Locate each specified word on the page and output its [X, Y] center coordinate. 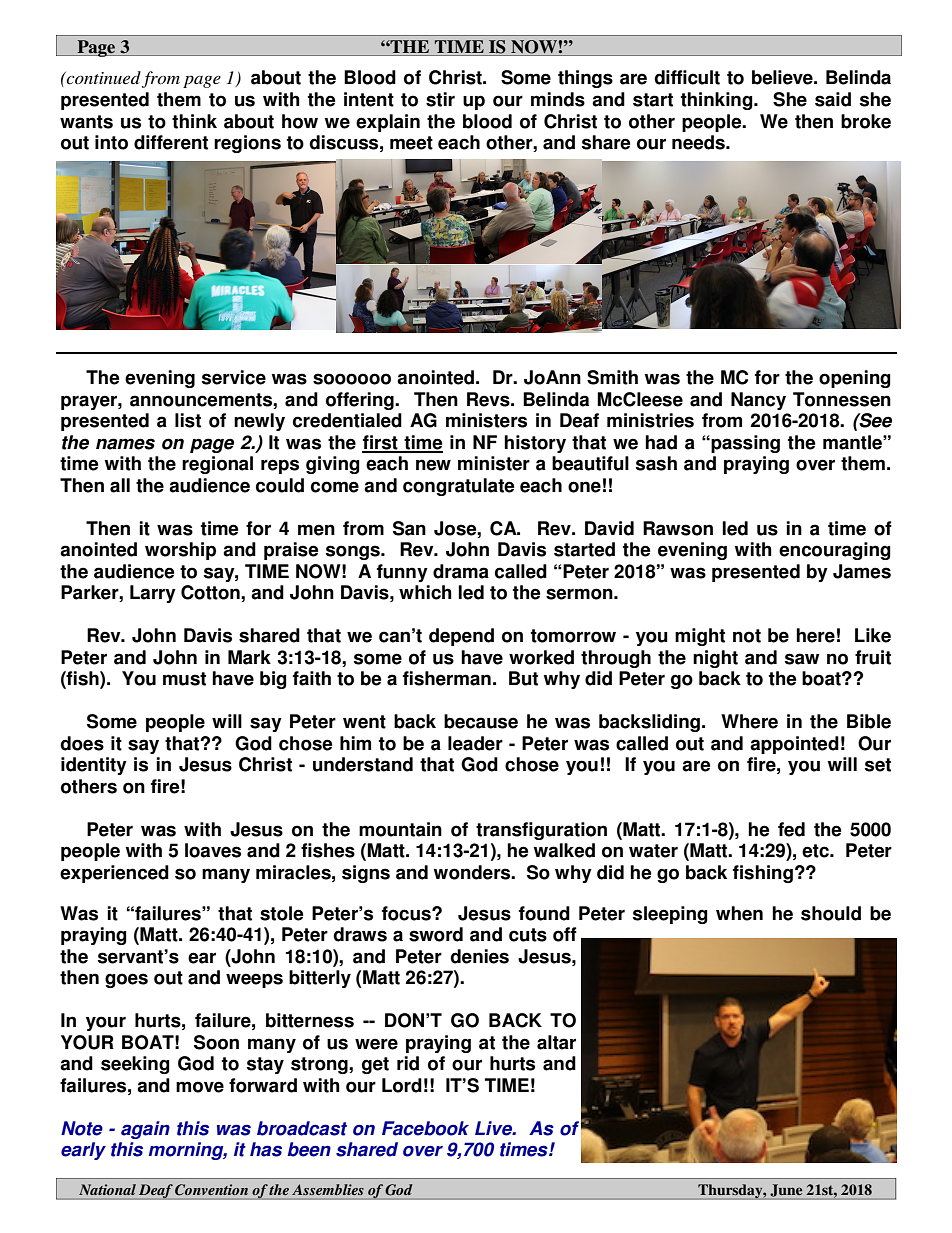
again [145, 1130]
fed [791, 829]
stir [440, 99]
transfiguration [541, 831]
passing [744, 444]
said [833, 99]
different [171, 142]
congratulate [458, 487]
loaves [213, 850]
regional [217, 465]
